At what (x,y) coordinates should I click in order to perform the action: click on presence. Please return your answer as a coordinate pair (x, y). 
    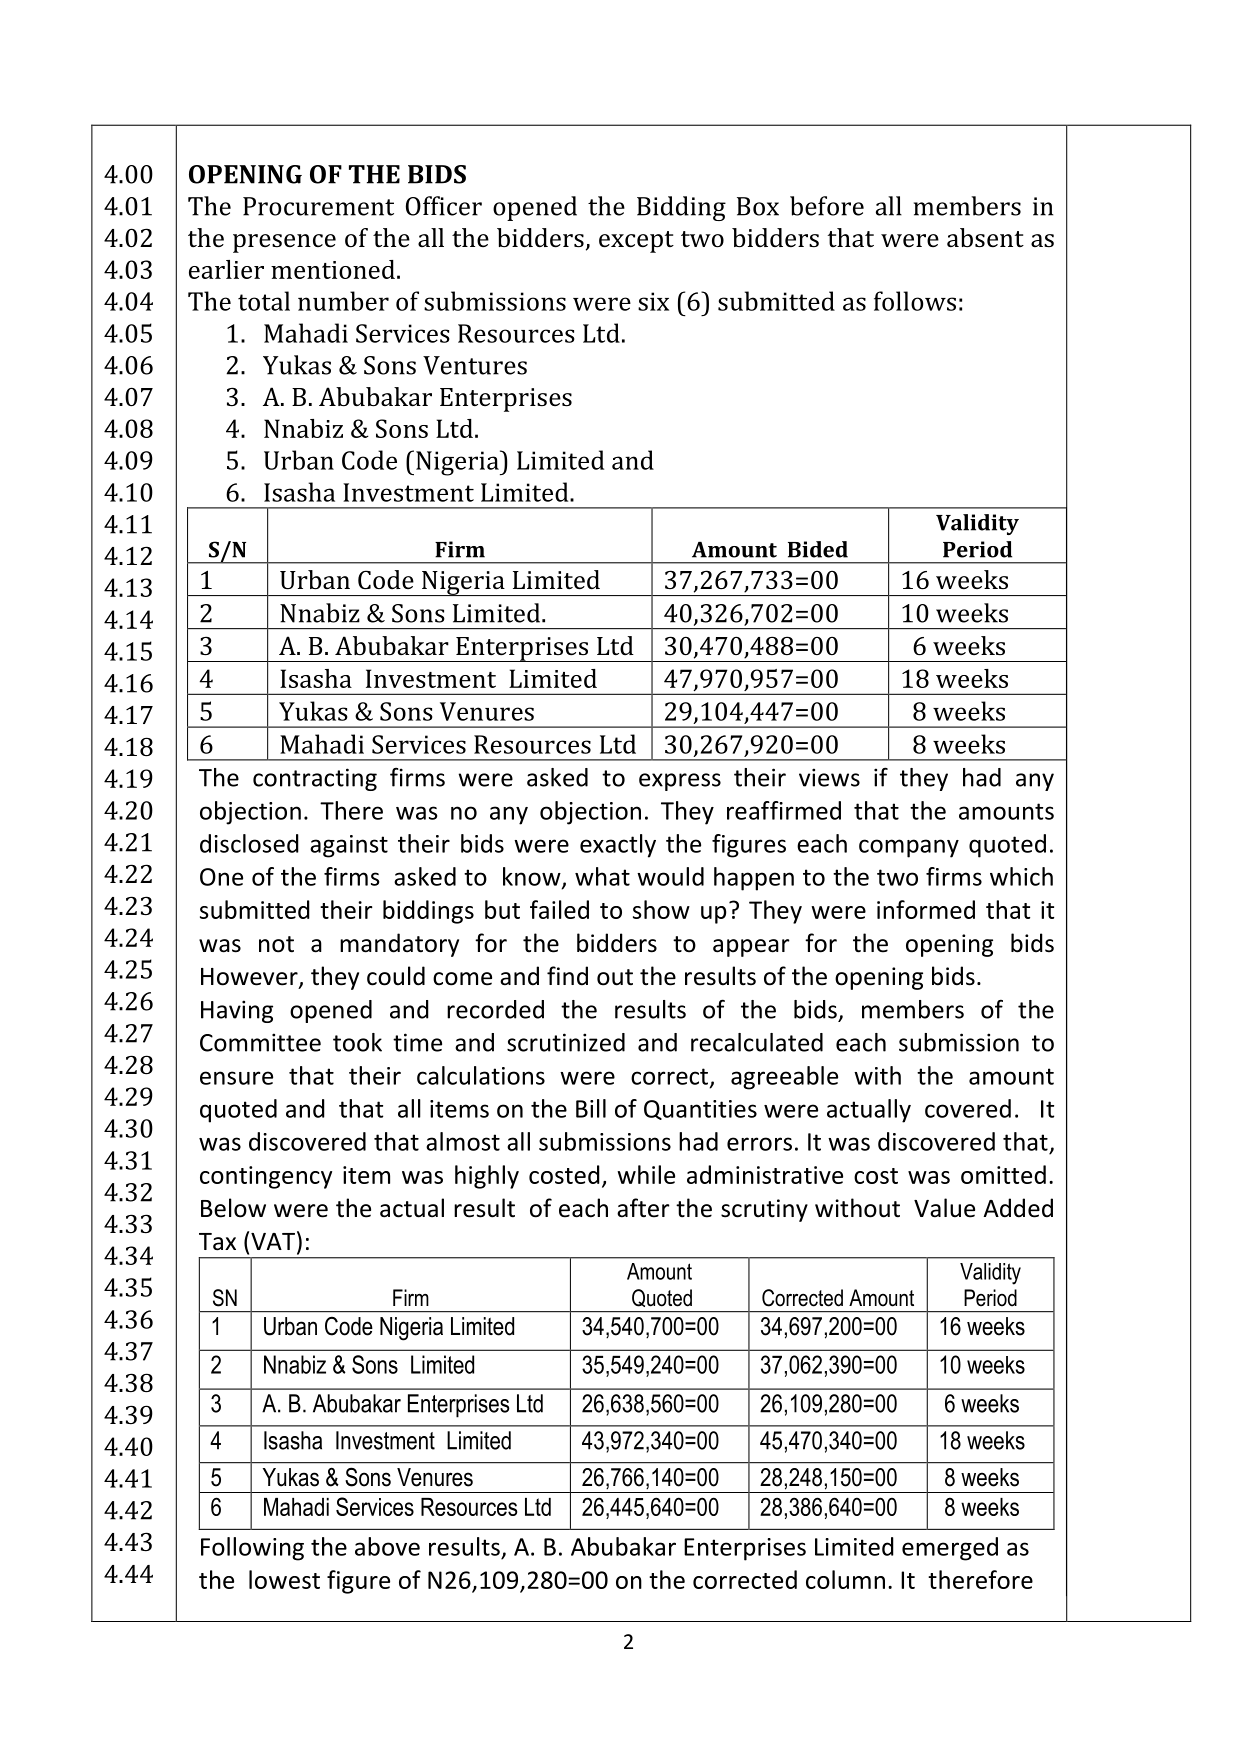
    Looking at the image, I should click on (284, 243).
